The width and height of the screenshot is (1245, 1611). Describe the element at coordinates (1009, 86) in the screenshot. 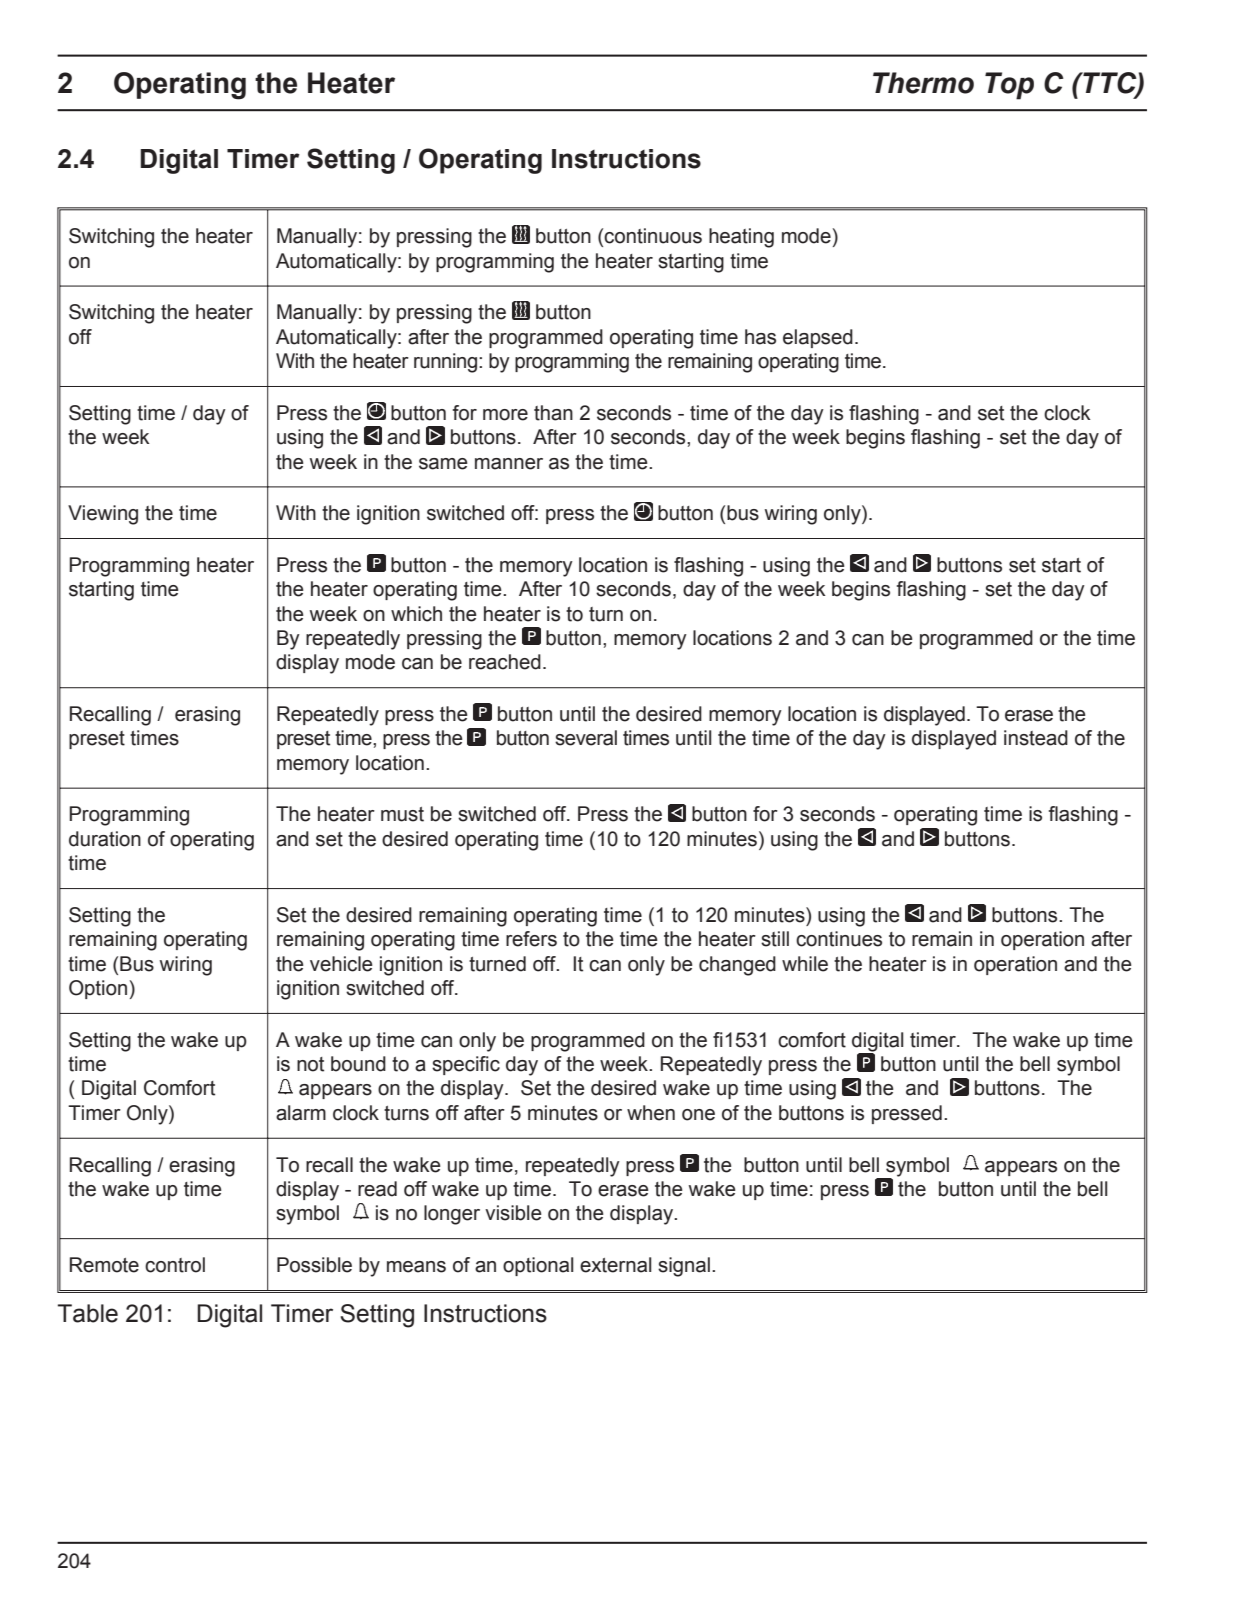

I see `Top` at that location.
